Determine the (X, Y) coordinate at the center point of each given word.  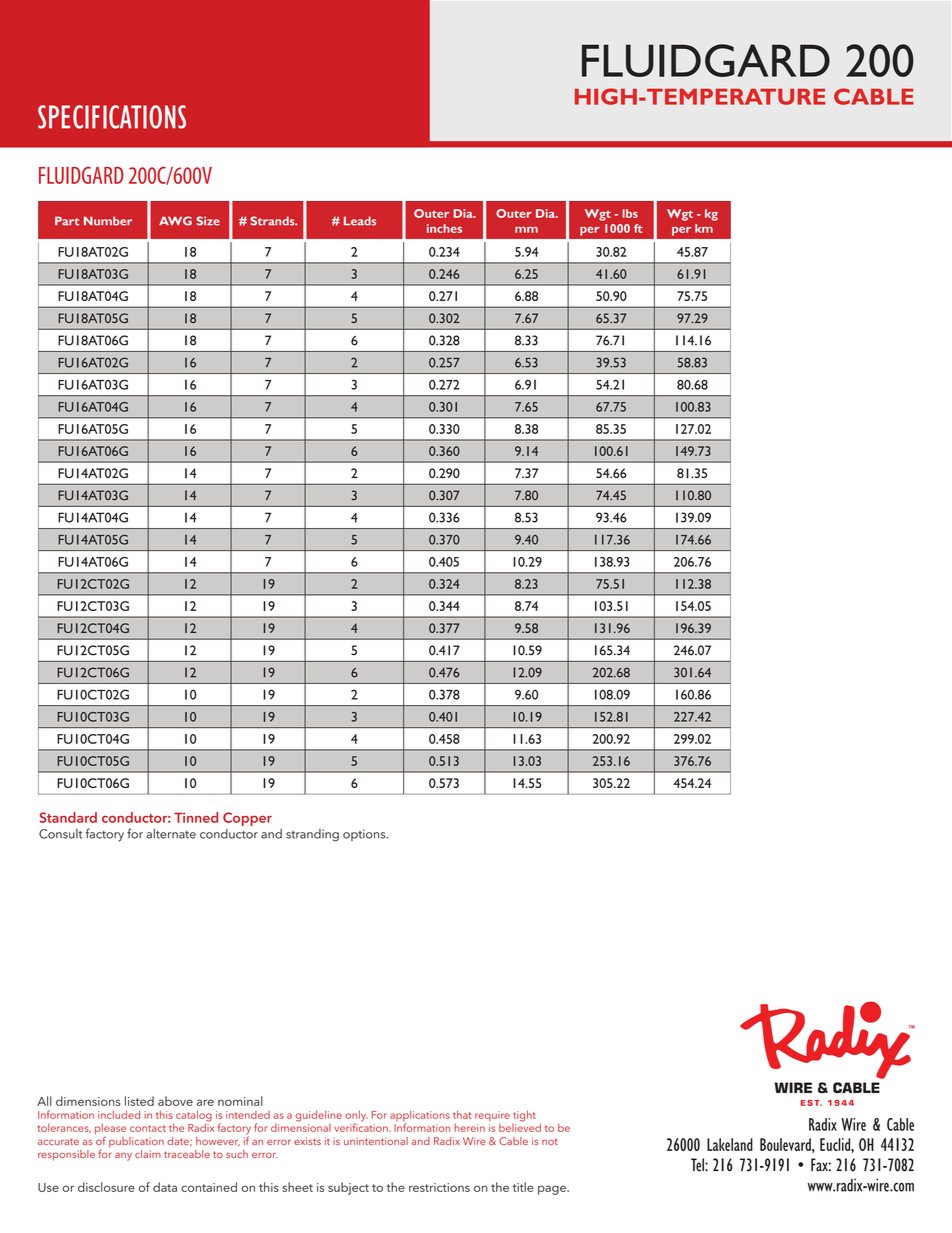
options (365, 835)
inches (444, 228)
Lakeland (730, 1144)
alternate (171, 834)
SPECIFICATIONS (112, 117)
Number (108, 221)
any (123, 1156)
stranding (312, 835)
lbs (630, 213)
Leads (360, 221)
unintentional (376, 1141)
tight (524, 1116)
